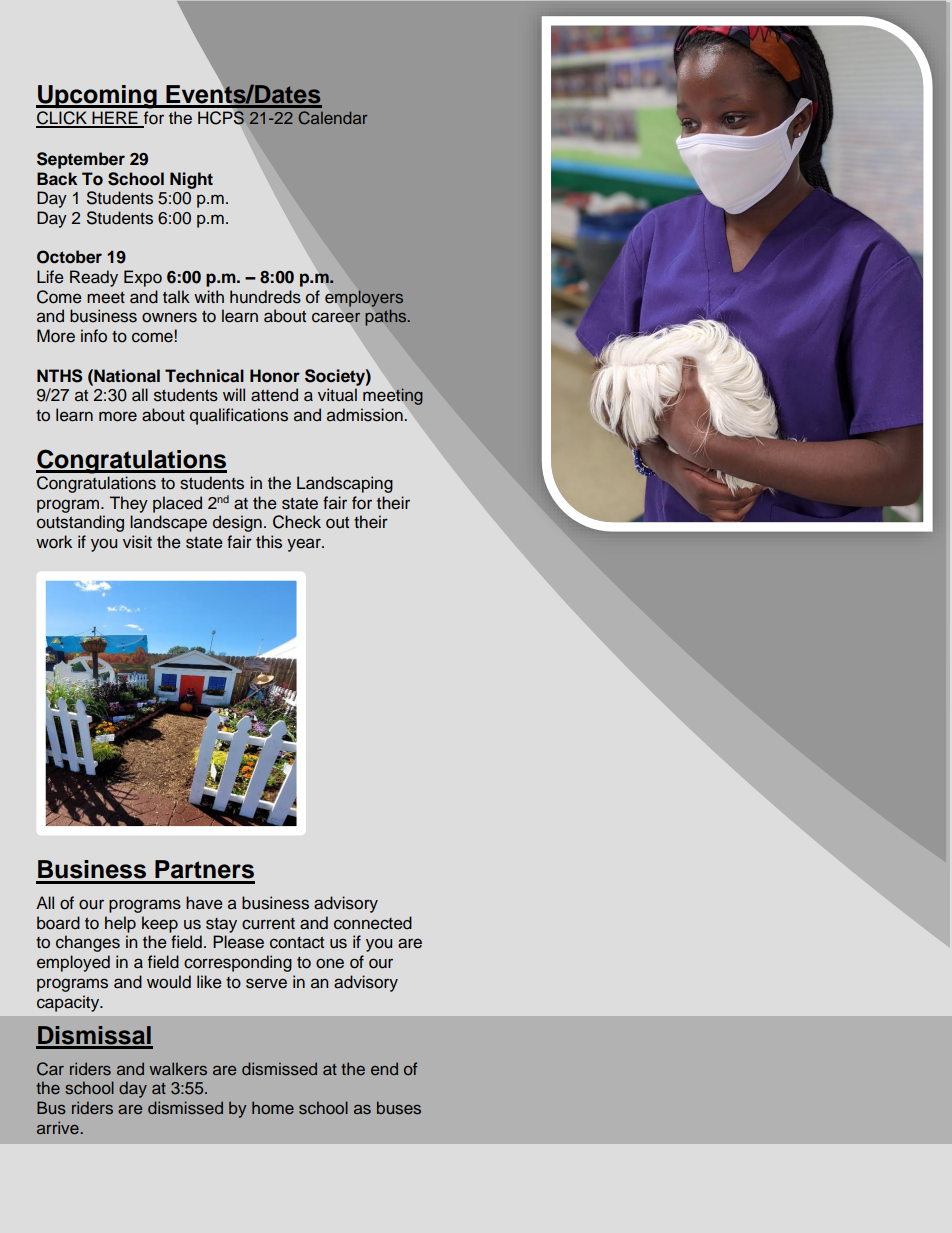 The image size is (952, 1233). I want to click on have, so click(204, 903).
